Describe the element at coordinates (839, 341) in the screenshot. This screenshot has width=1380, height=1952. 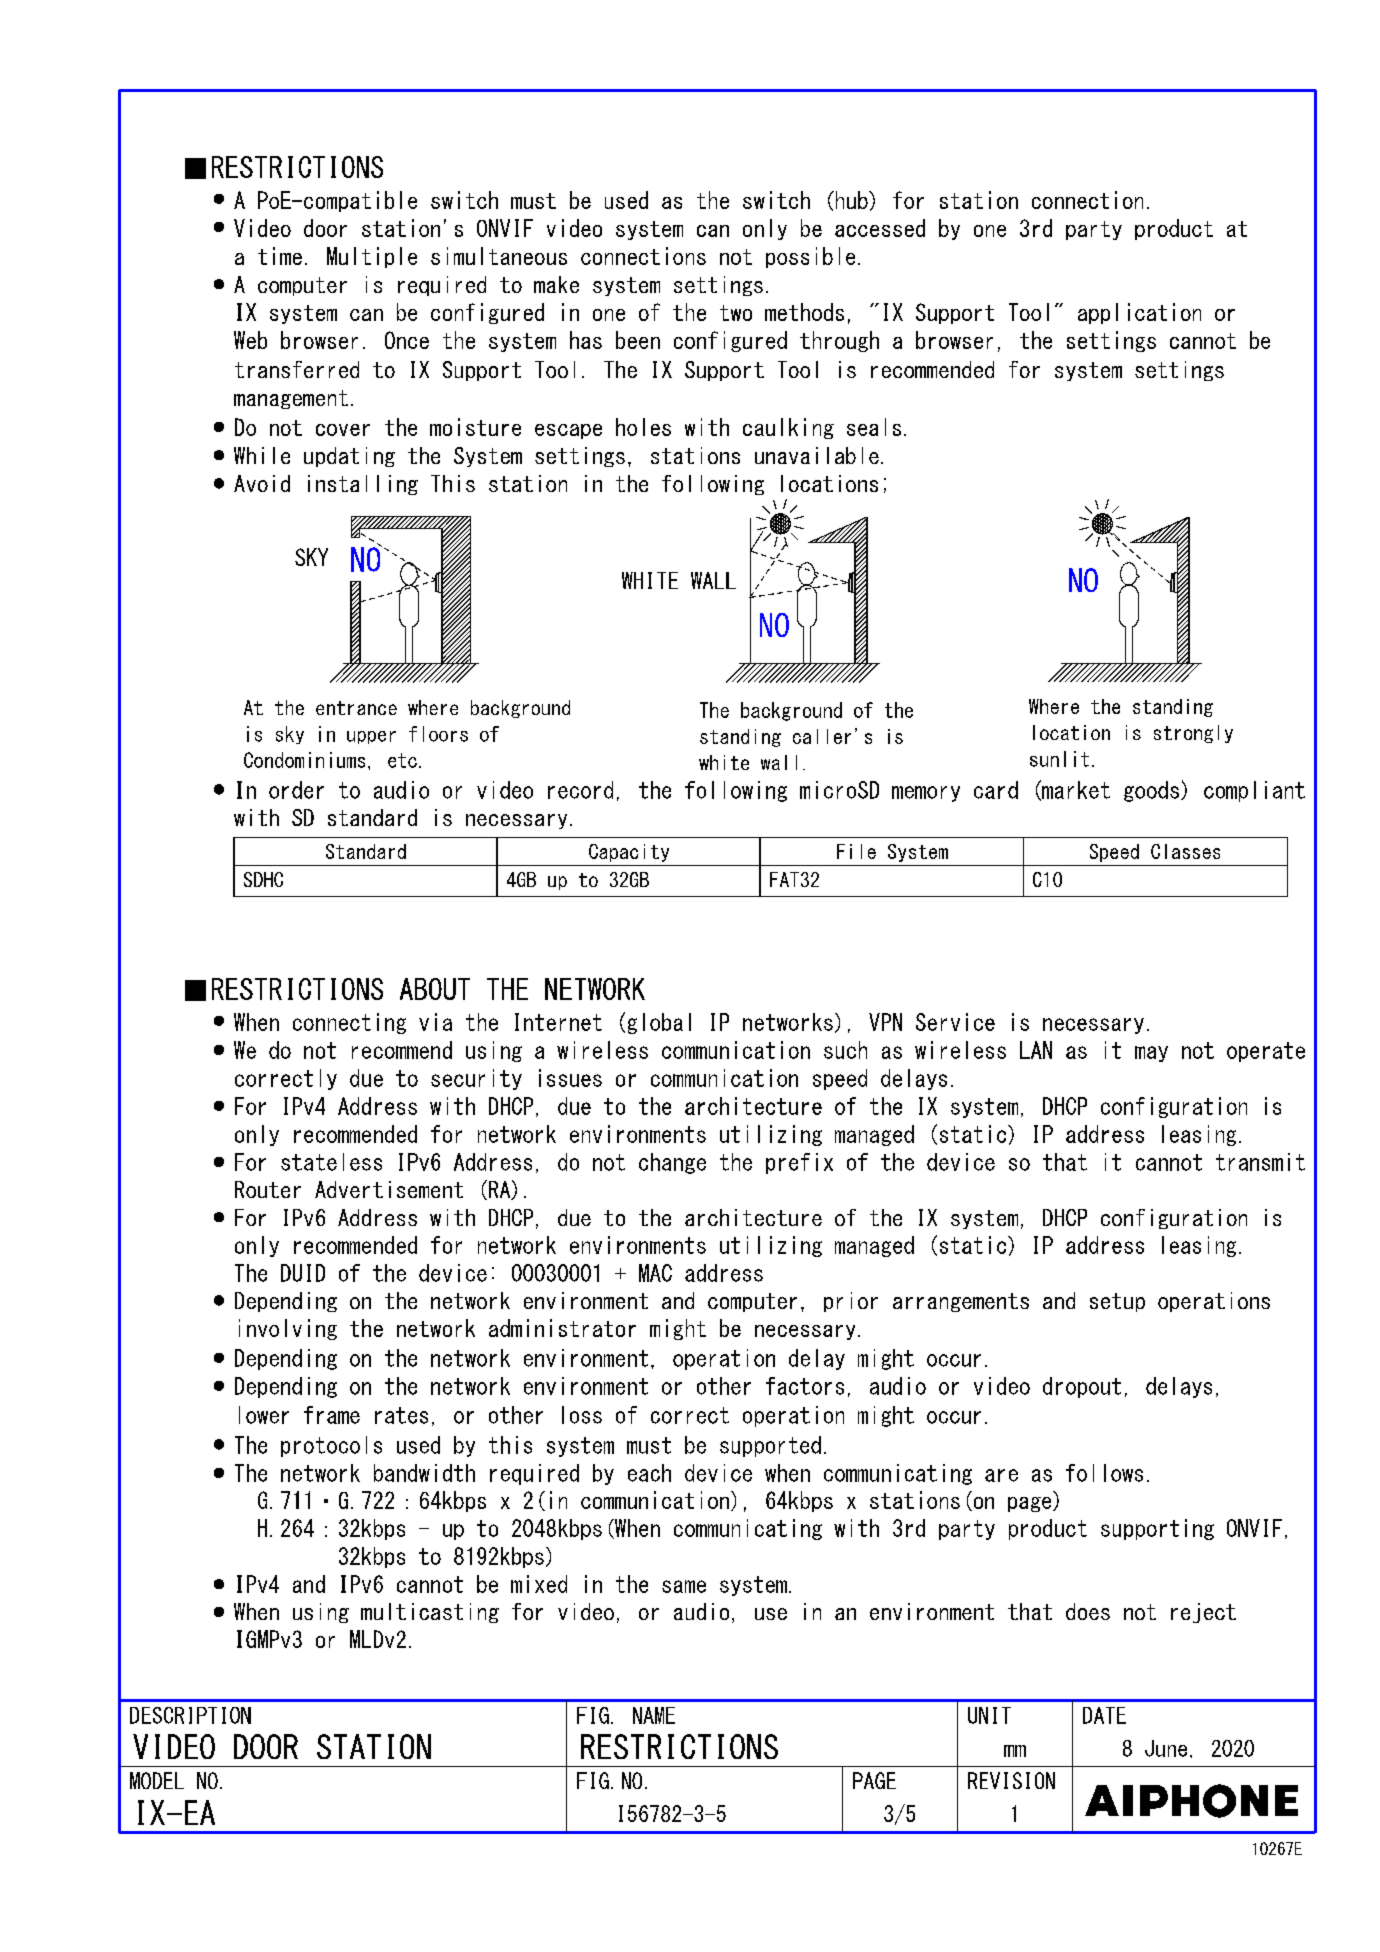
I see `through` at that location.
